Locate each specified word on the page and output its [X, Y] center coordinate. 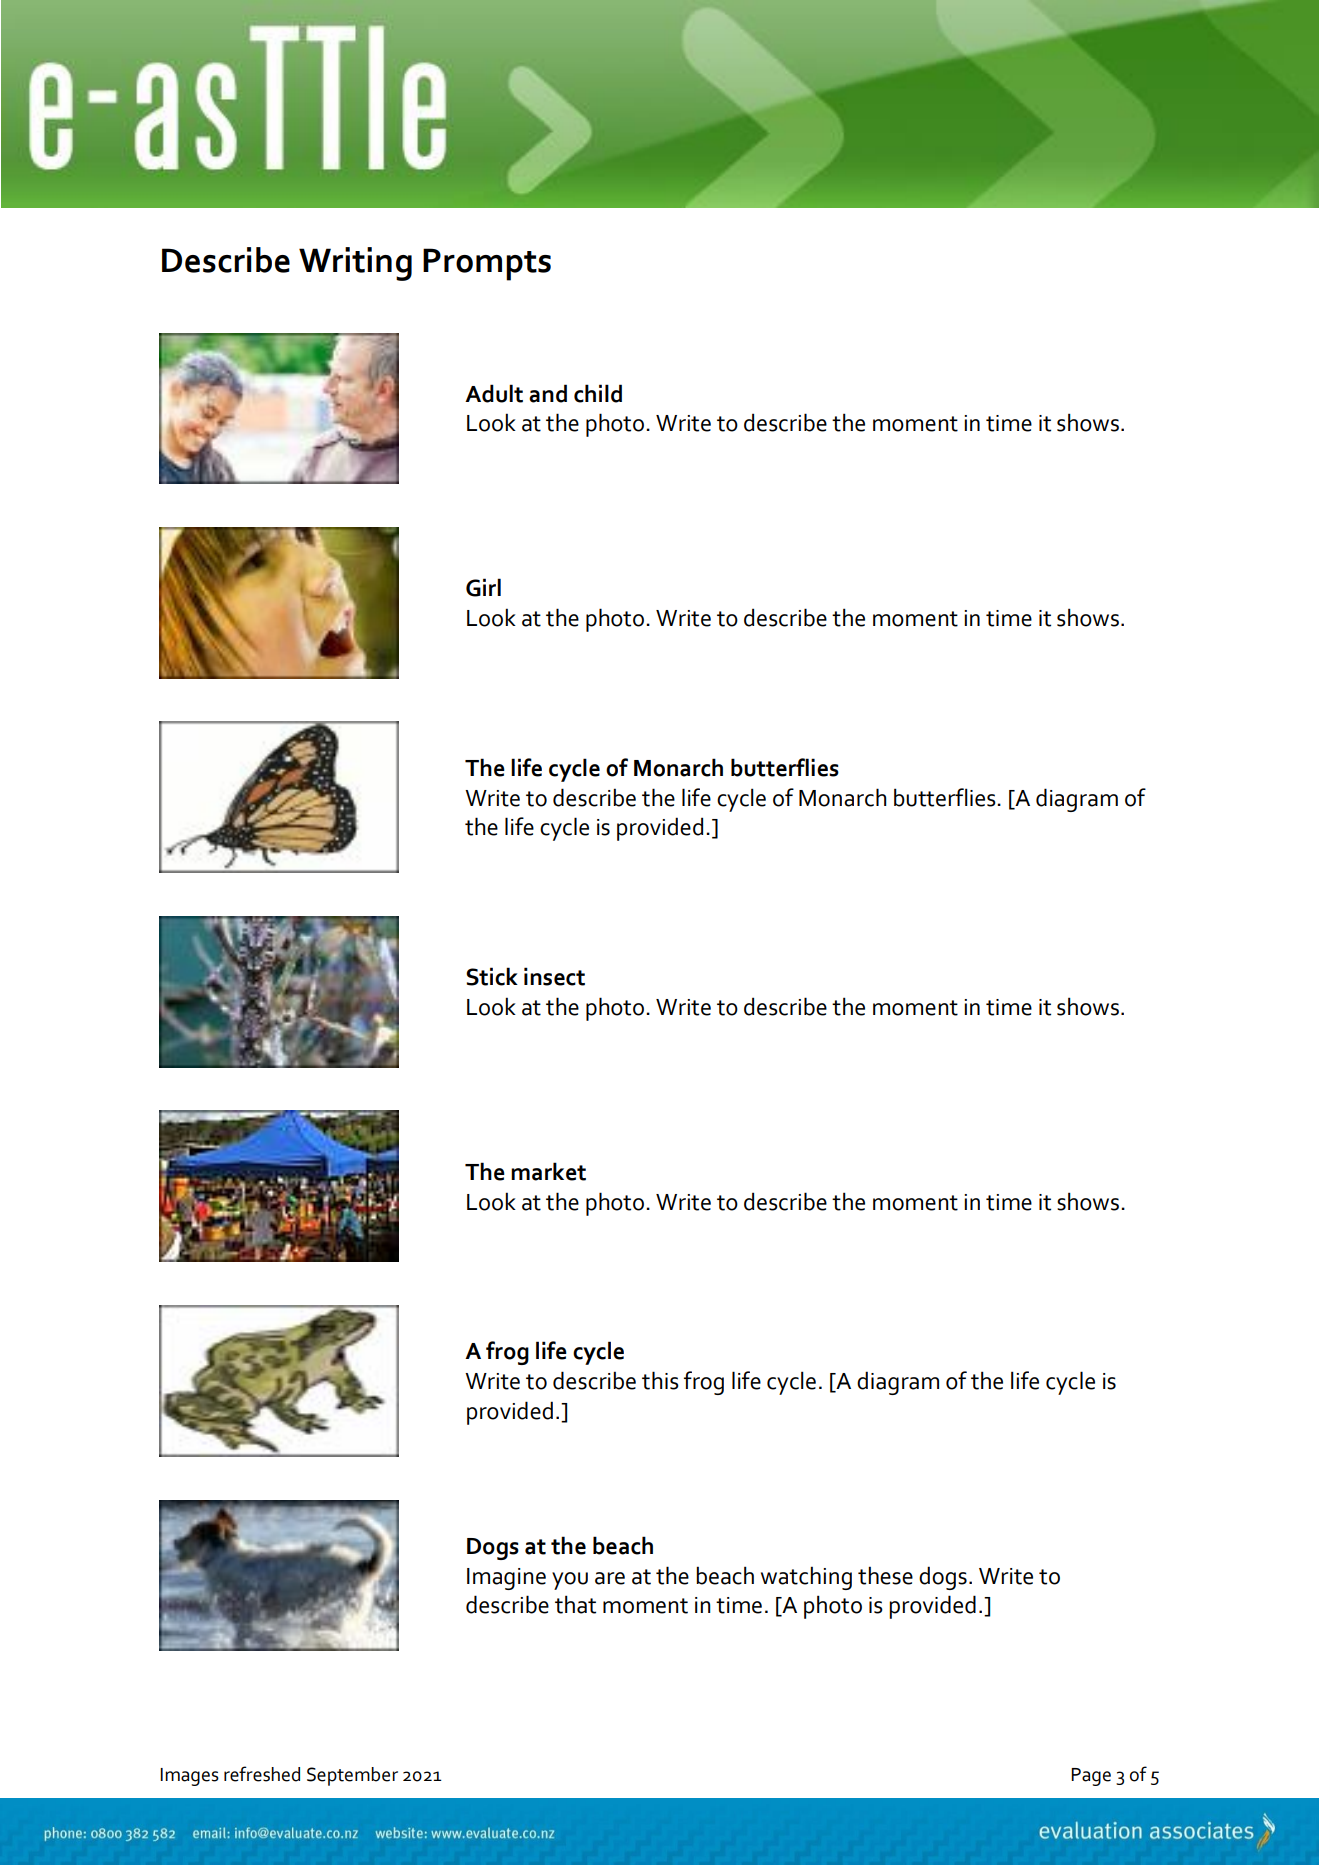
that [575, 1604]
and [548, 393]
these [885, 1575]
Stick [492, 976]
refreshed [262, 1774]
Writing [355, 264]
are [610, 1578]
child [598, 393]
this [660, 1380]
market [548, 1171]
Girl [483, 587]
